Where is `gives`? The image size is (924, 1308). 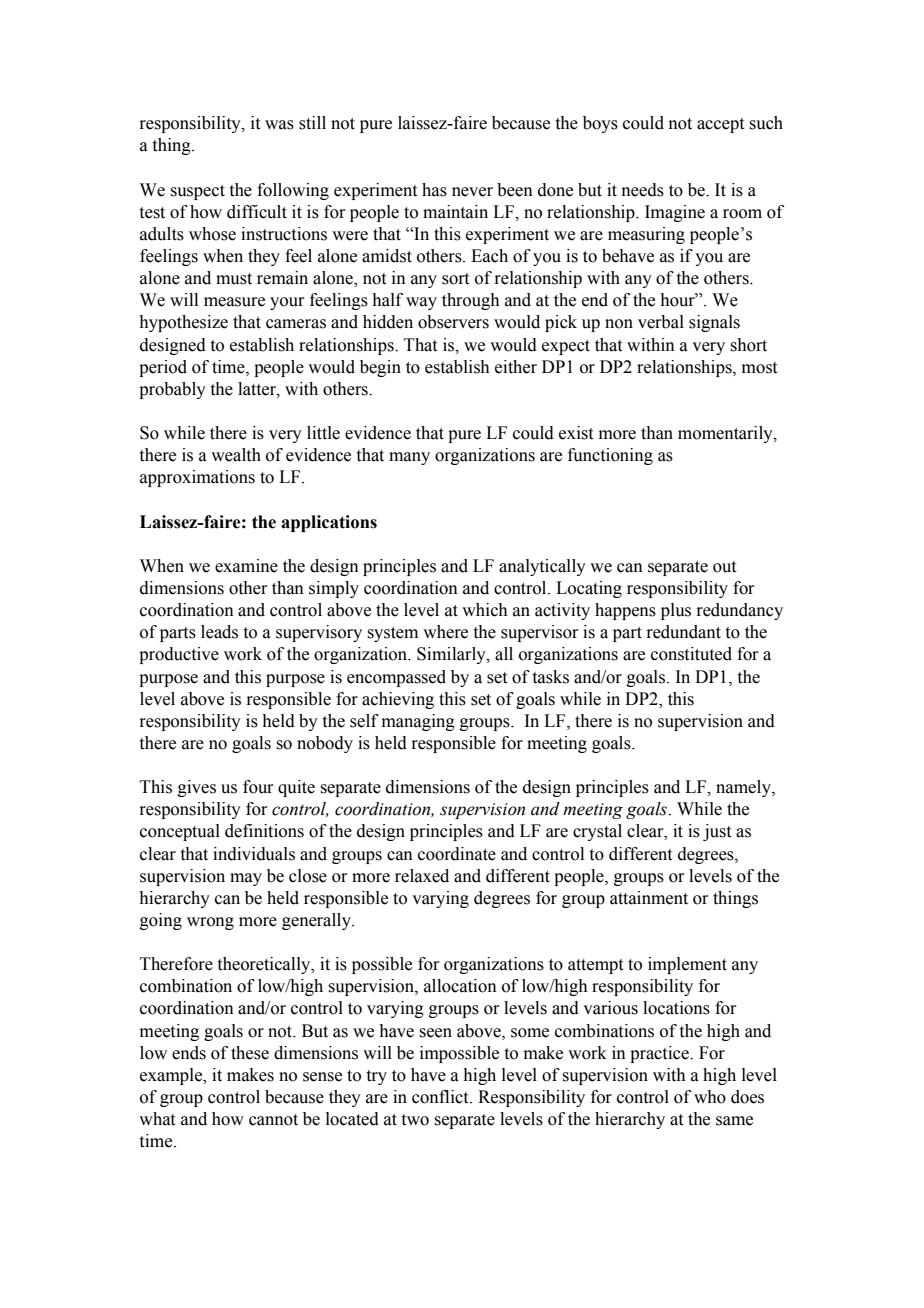
gives is located at coordinates (197, 788).
